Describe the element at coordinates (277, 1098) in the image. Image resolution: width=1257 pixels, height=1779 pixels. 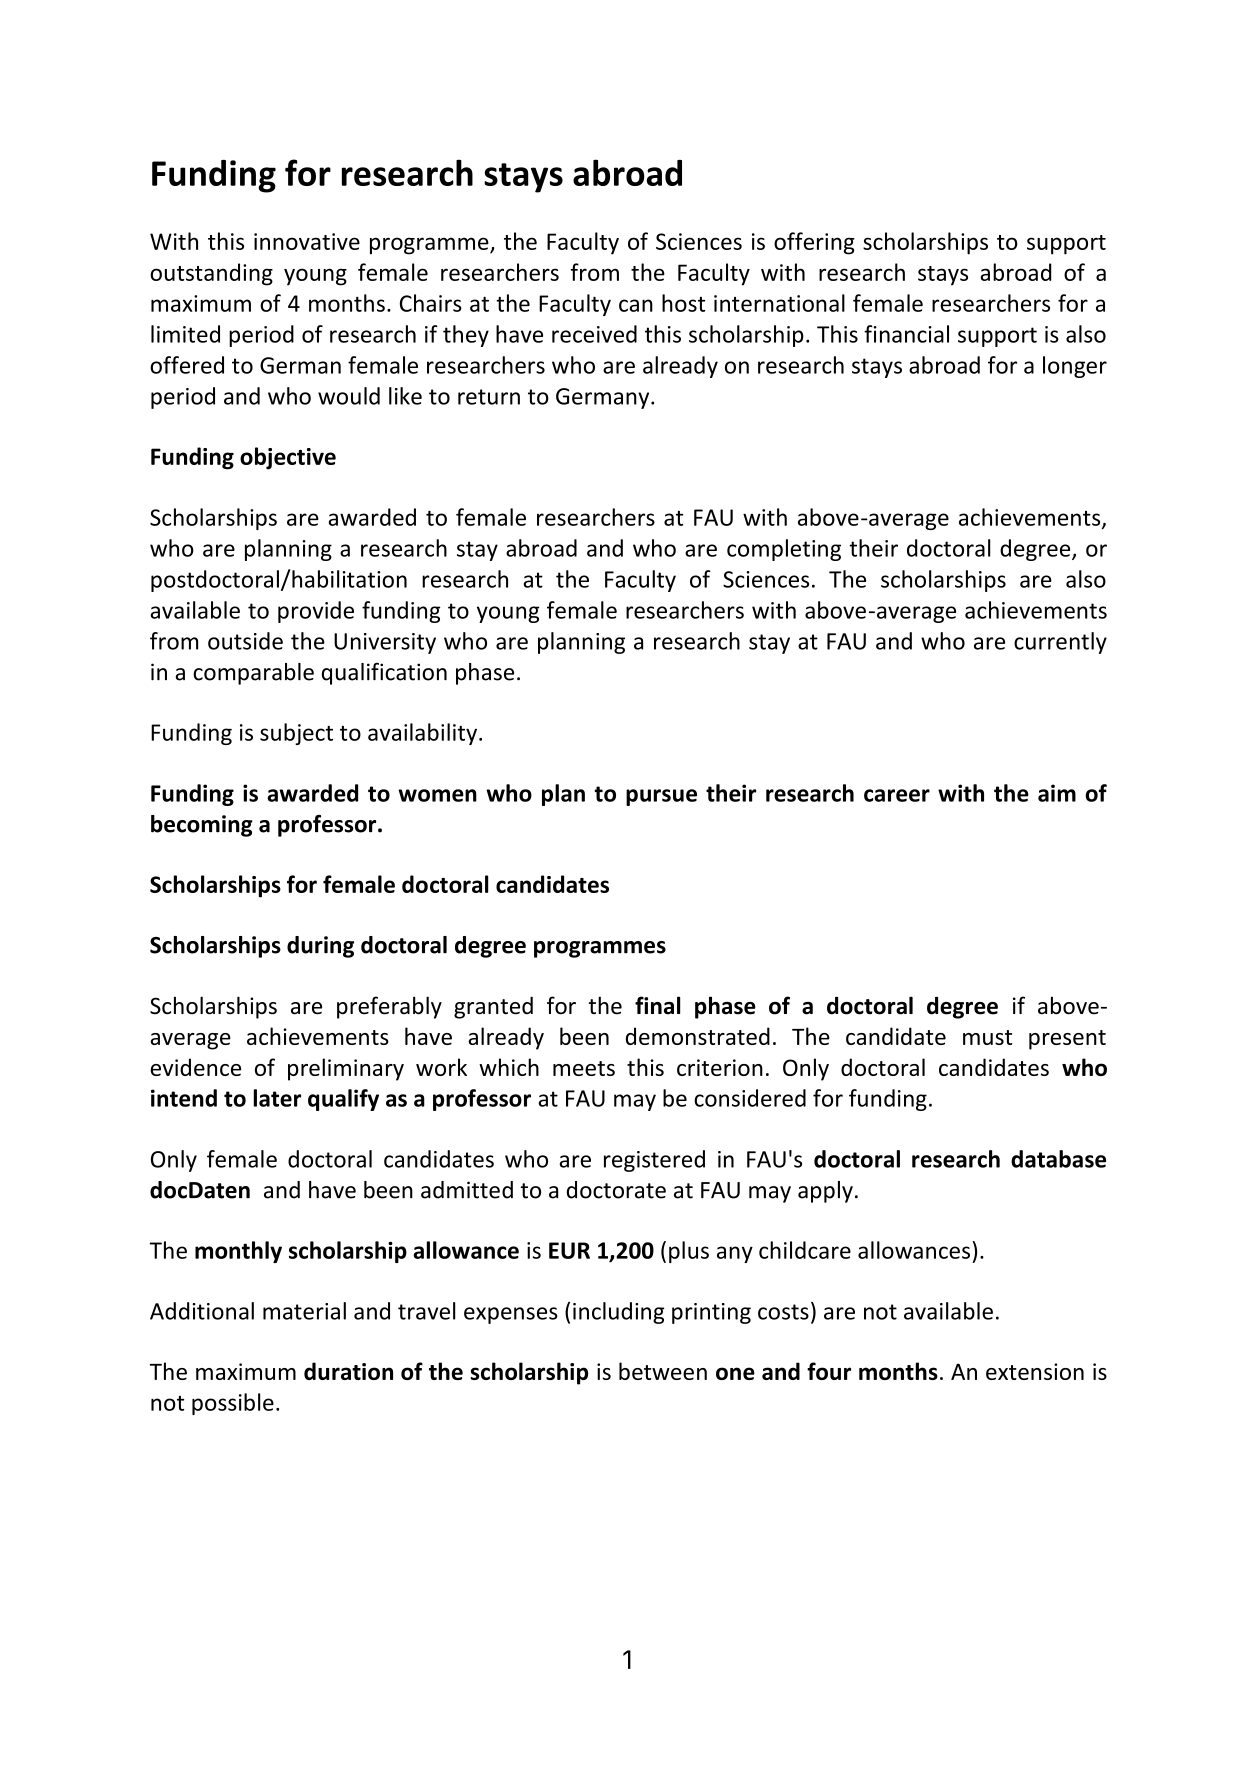
I see `later` at that location.
